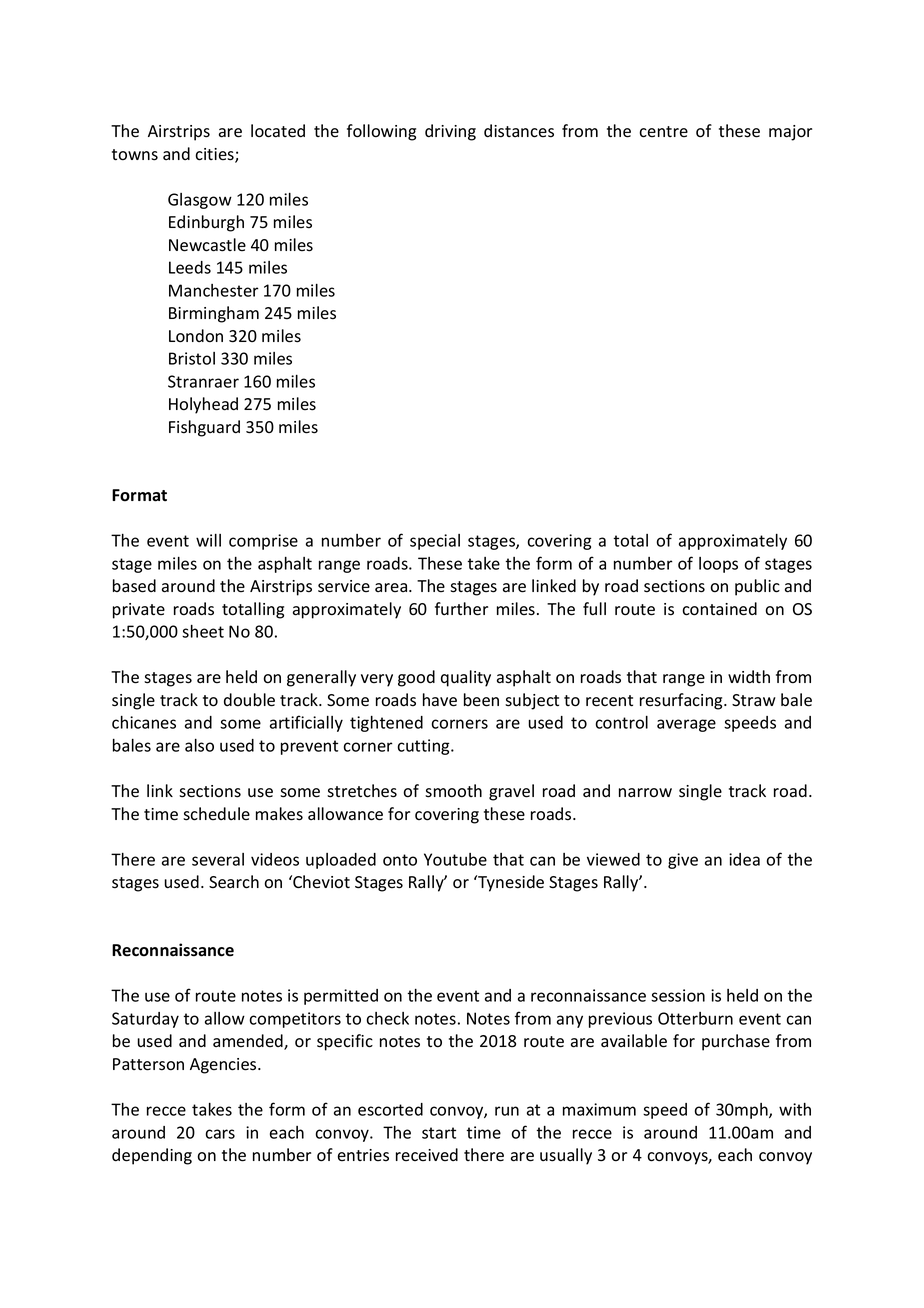  What do you see at coordinates (215, 155) in the image?
I see `cities` at bounding box center [215, 155].
